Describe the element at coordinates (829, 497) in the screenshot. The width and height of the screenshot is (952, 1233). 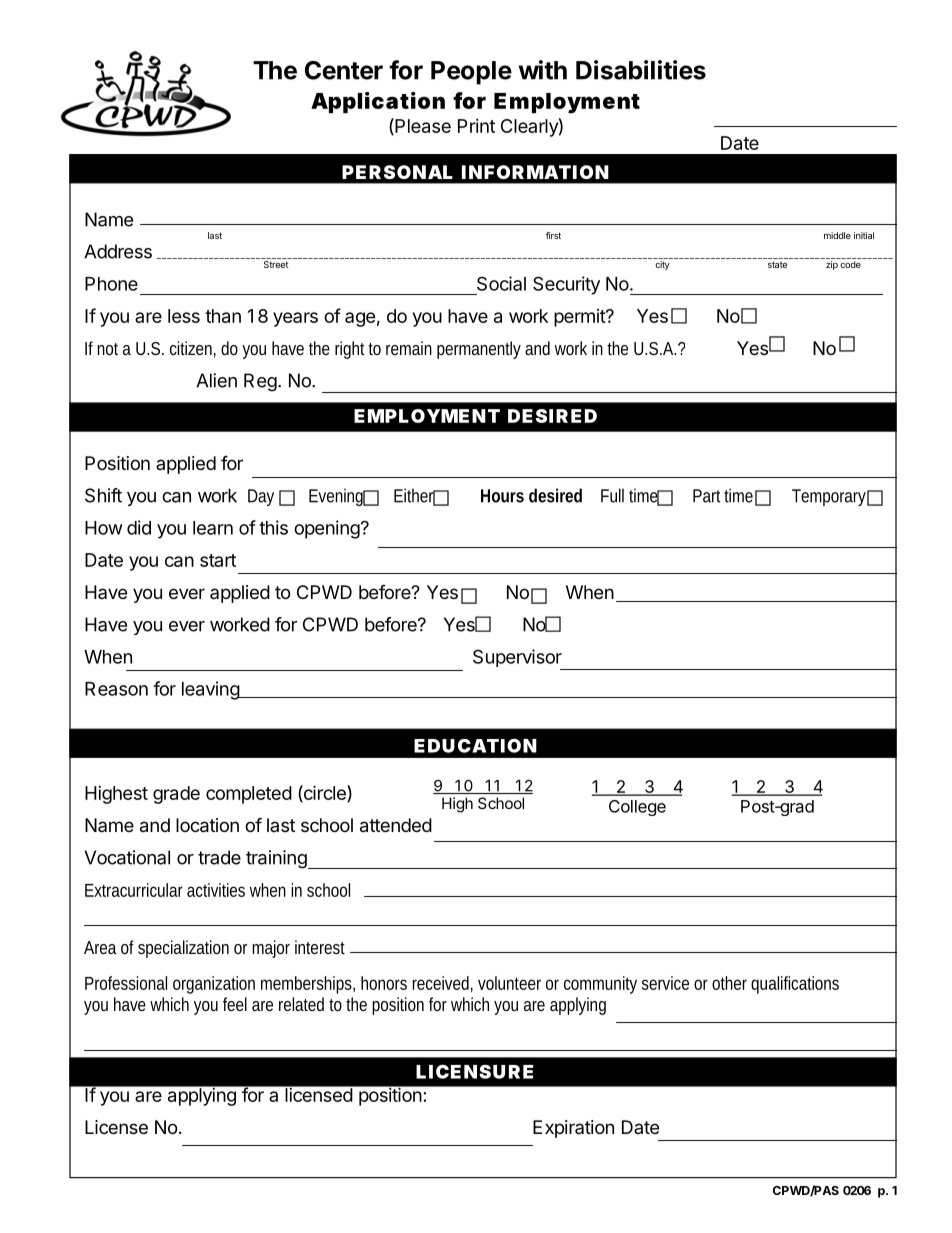
I see `Temporary` at that location.
